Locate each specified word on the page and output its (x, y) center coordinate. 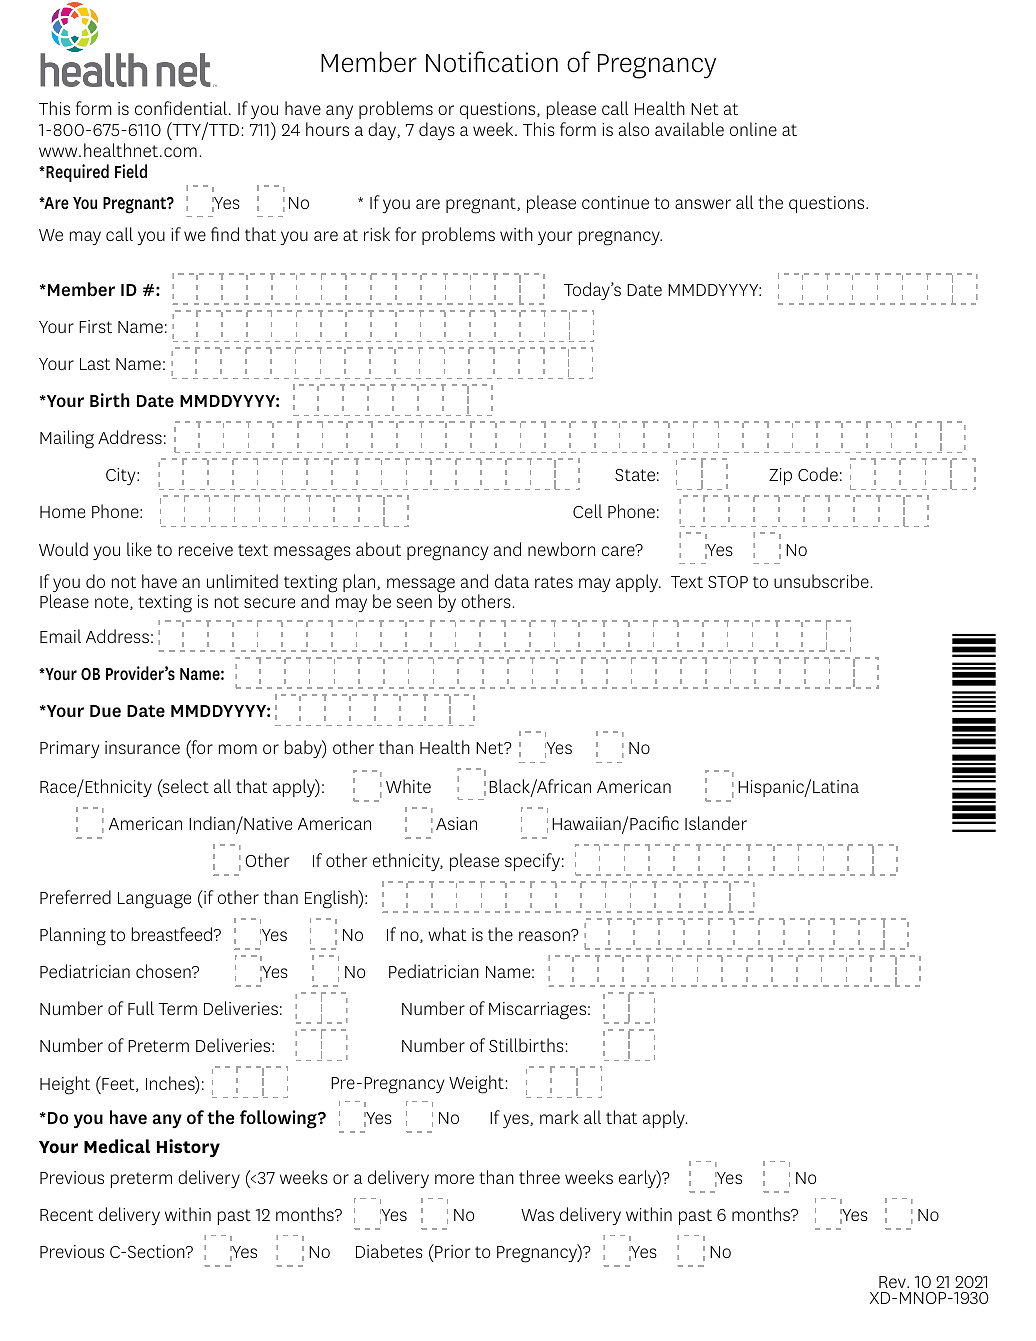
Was (537, 1215)
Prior (451, 1251)
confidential (181, 108)
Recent (66, 1215)
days (437, 131)
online (753, 129)
